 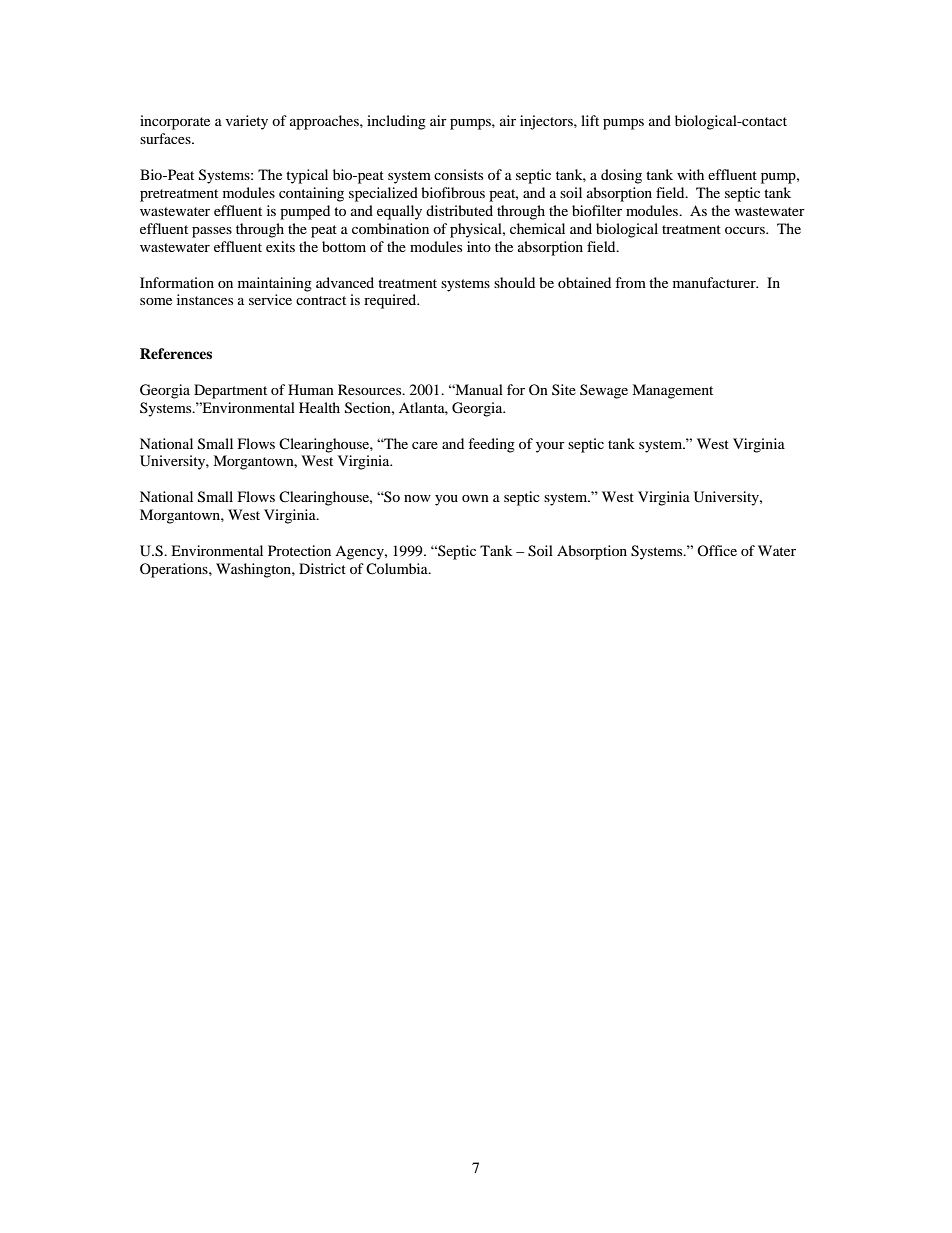 I want to click on manufacturer, so click(x=715, y=282).
